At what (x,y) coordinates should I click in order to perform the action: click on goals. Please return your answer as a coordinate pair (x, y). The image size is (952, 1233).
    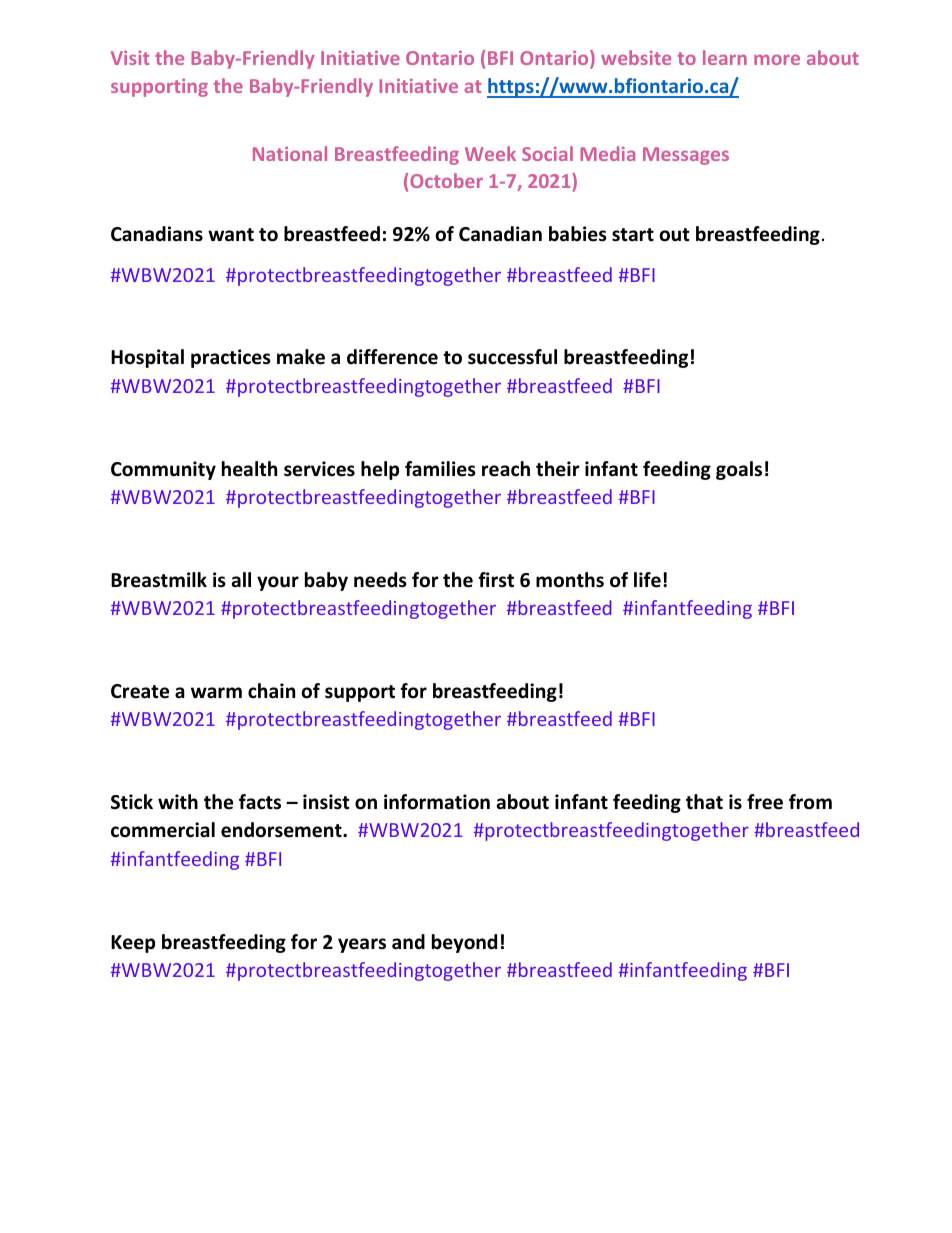
    Looking at the image, I should click on (739, 470).
